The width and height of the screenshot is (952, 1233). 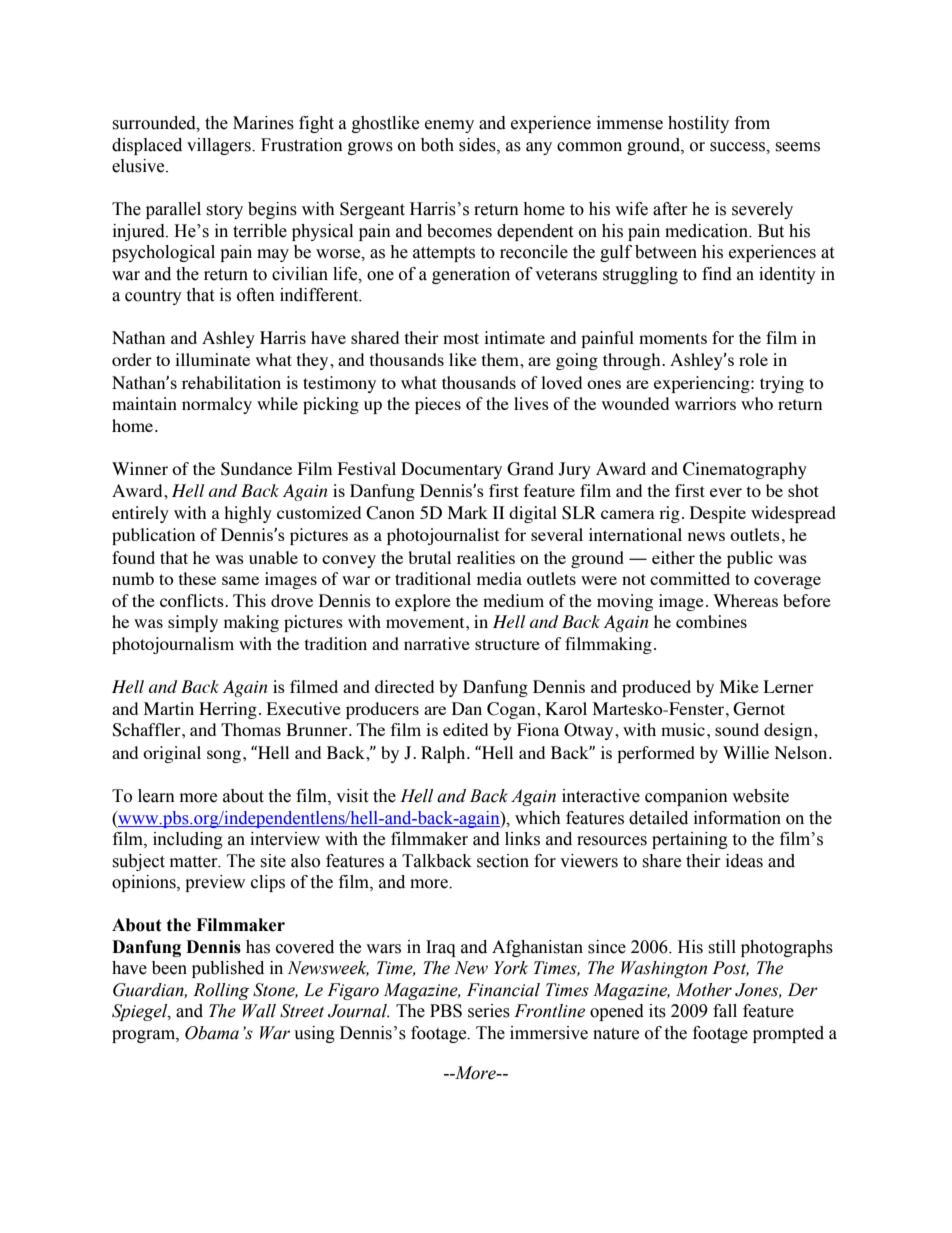 I want to click on media, so click(x=499, y=578).
